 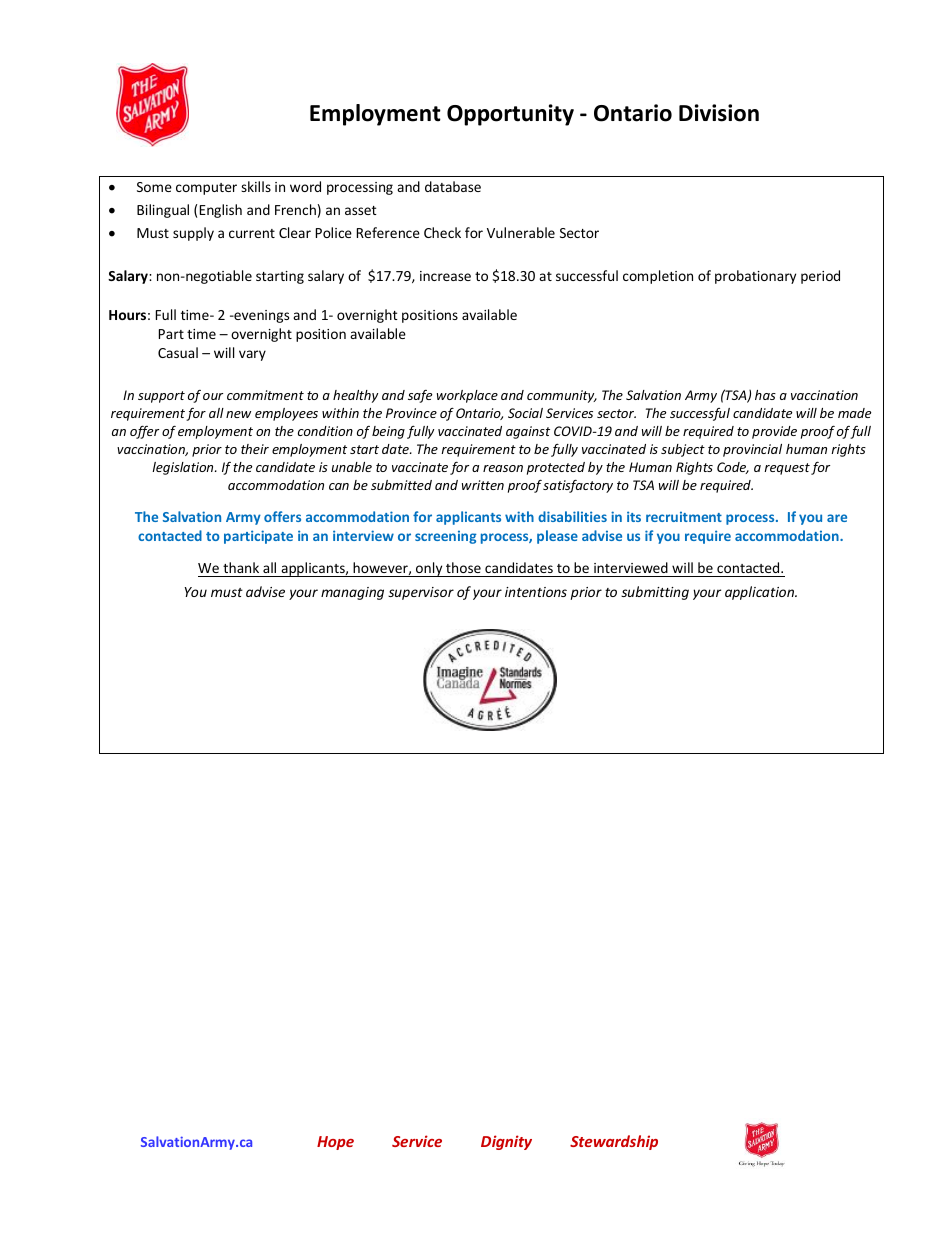 What do you see at coordinates (255, 449) in the document?
I see `their` at bounding box center [255, 449].
